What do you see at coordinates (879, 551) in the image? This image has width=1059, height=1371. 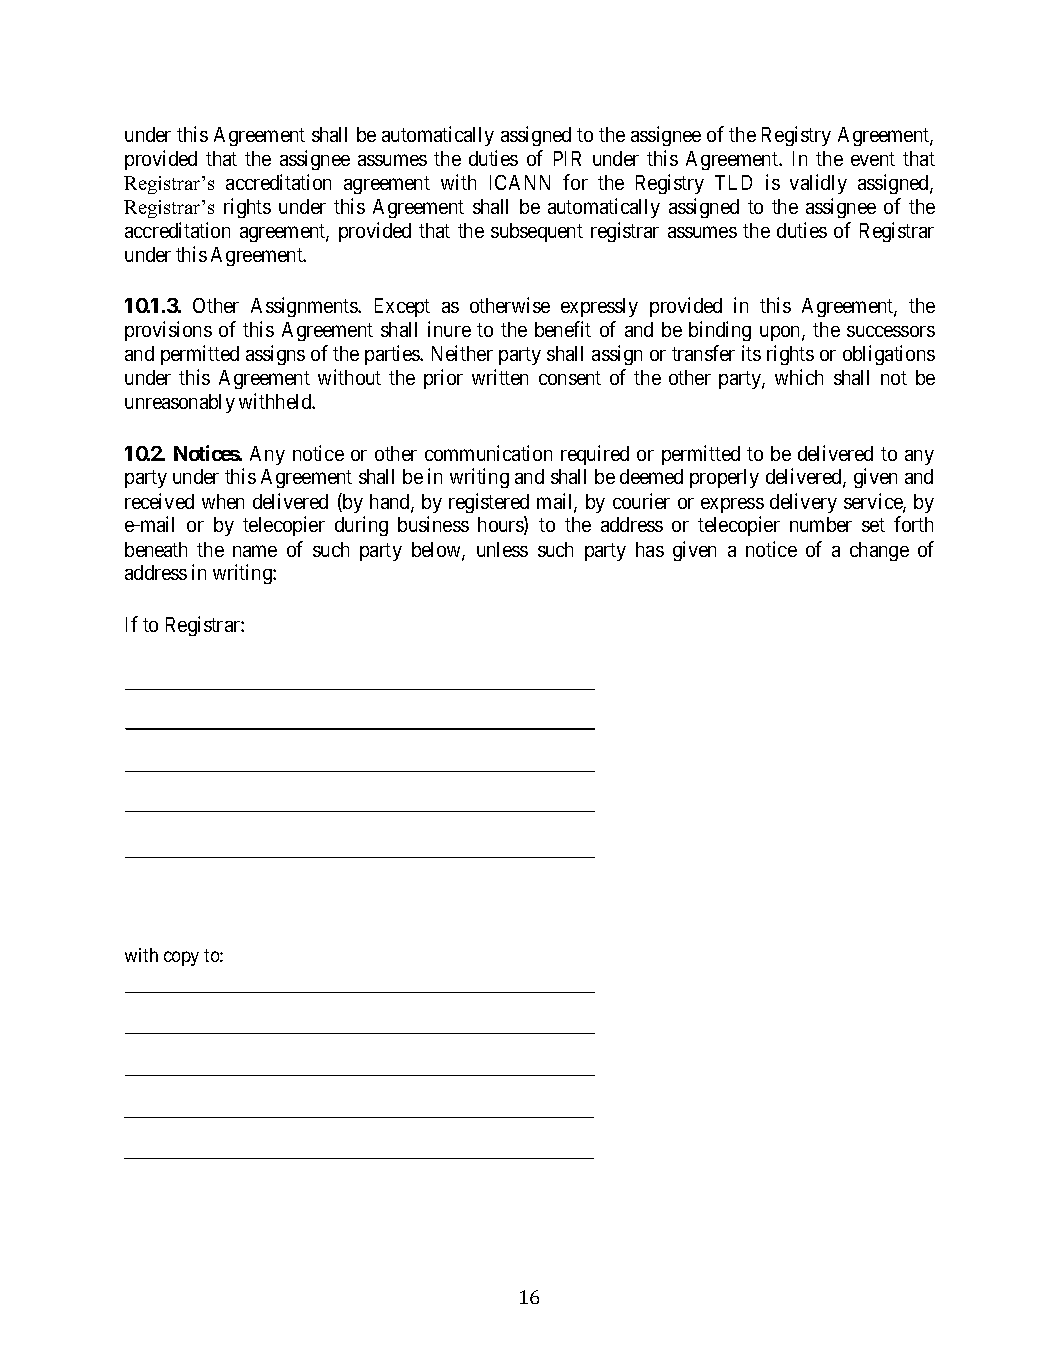 I see `change` at bounding box center [879, 551].
